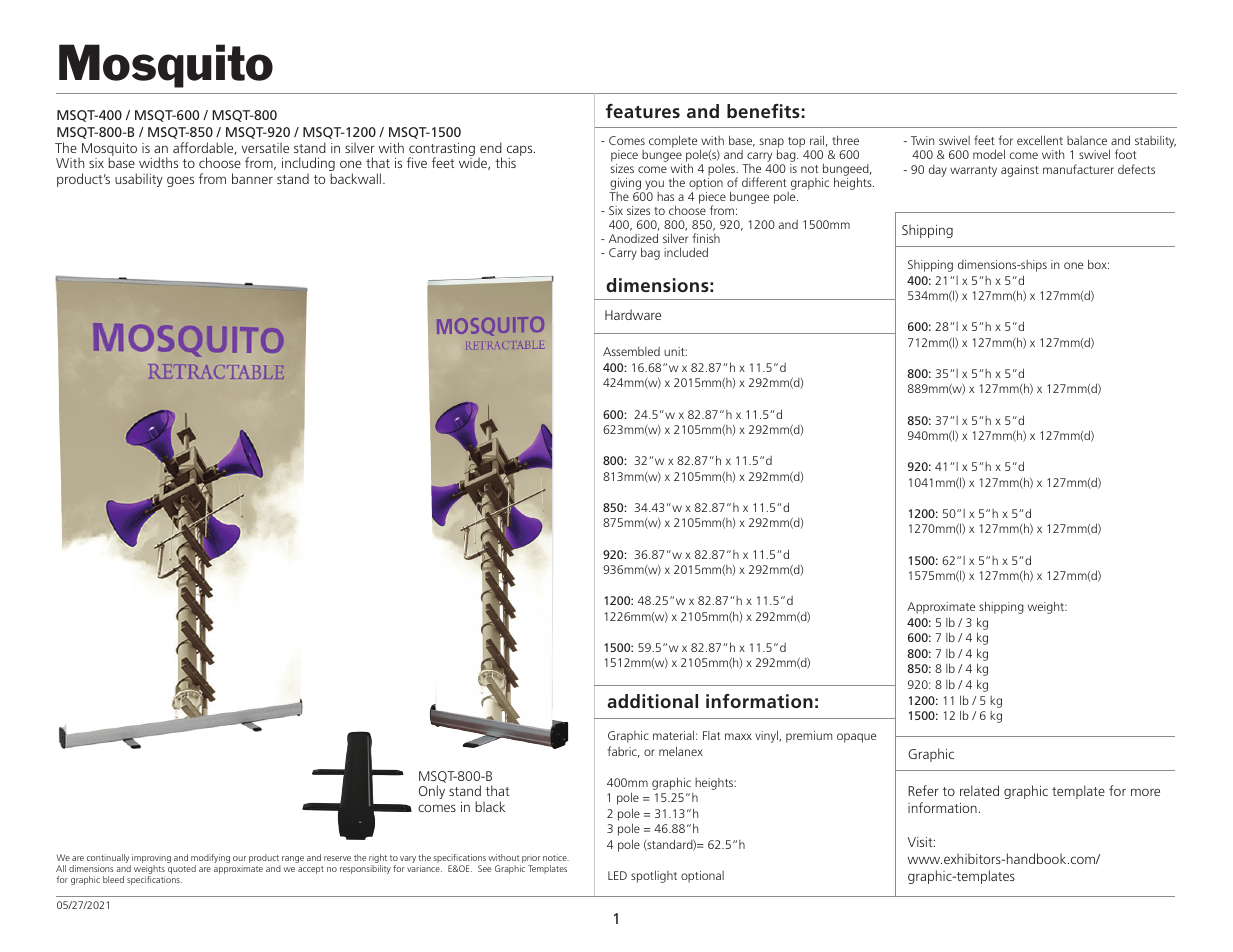 This screenshot has height=952, width=1233. Describe the element at coordinates (1040, 140) in the screenshot. I see `excellent` at that location.
